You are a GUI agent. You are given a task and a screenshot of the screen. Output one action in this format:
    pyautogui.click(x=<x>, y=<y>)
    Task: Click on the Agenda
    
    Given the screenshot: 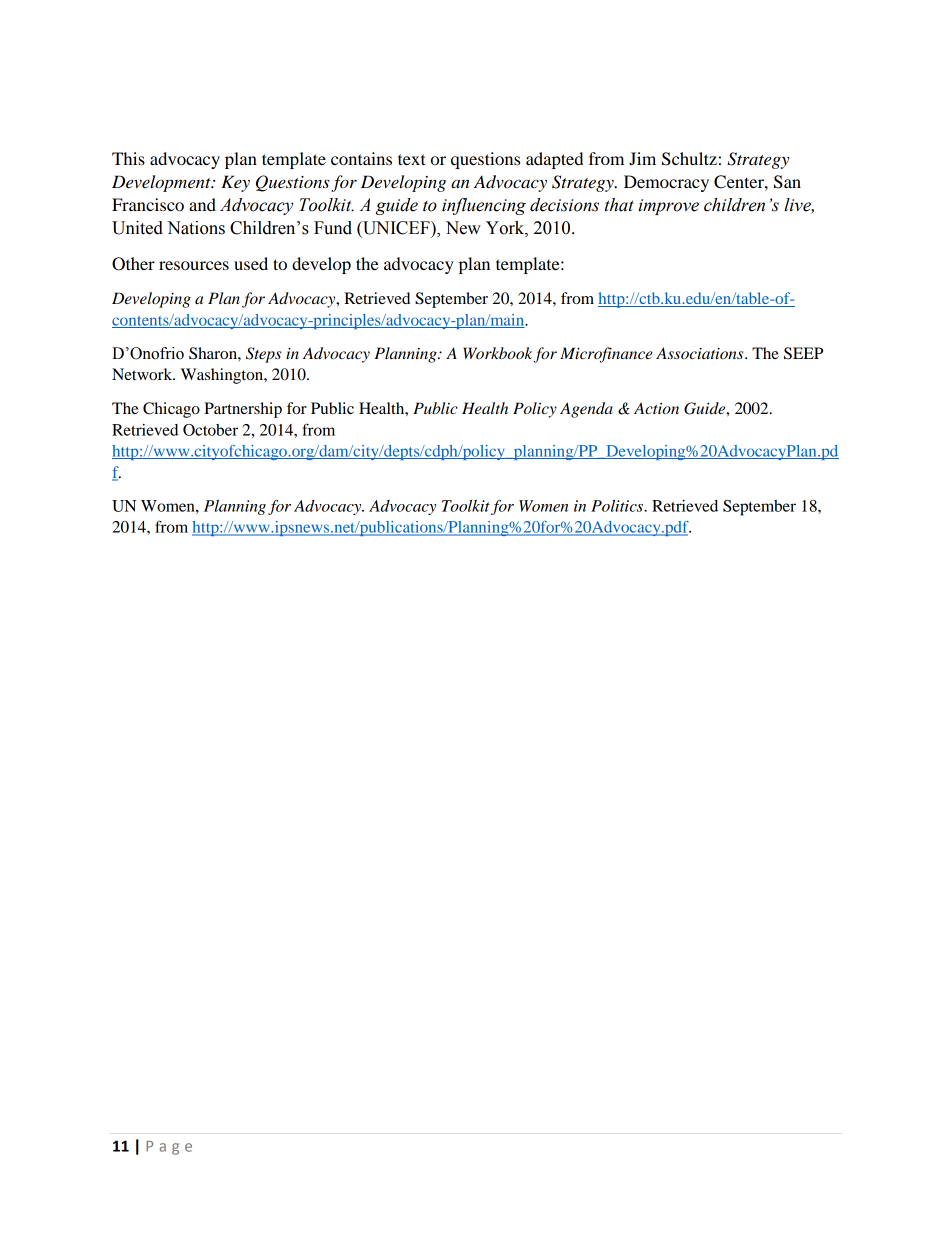 What is the action you would take?
    pyautogui.click(x=586, y=410)
